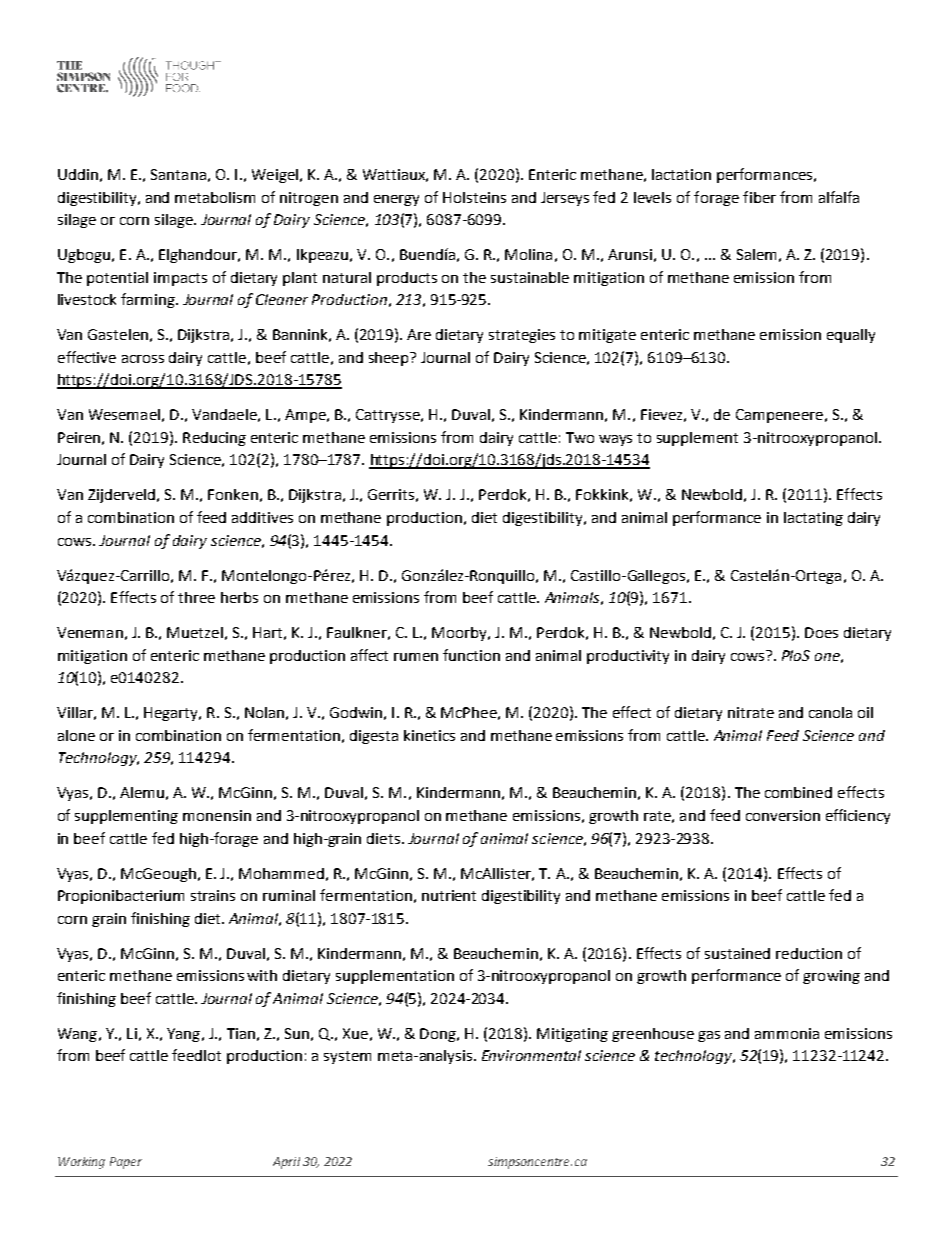 This screenshot has width=952, height=1233. What do you see at coordinates (178, 174) in the screenshot?
I see `Santana` at bounding box center [178, 174].
